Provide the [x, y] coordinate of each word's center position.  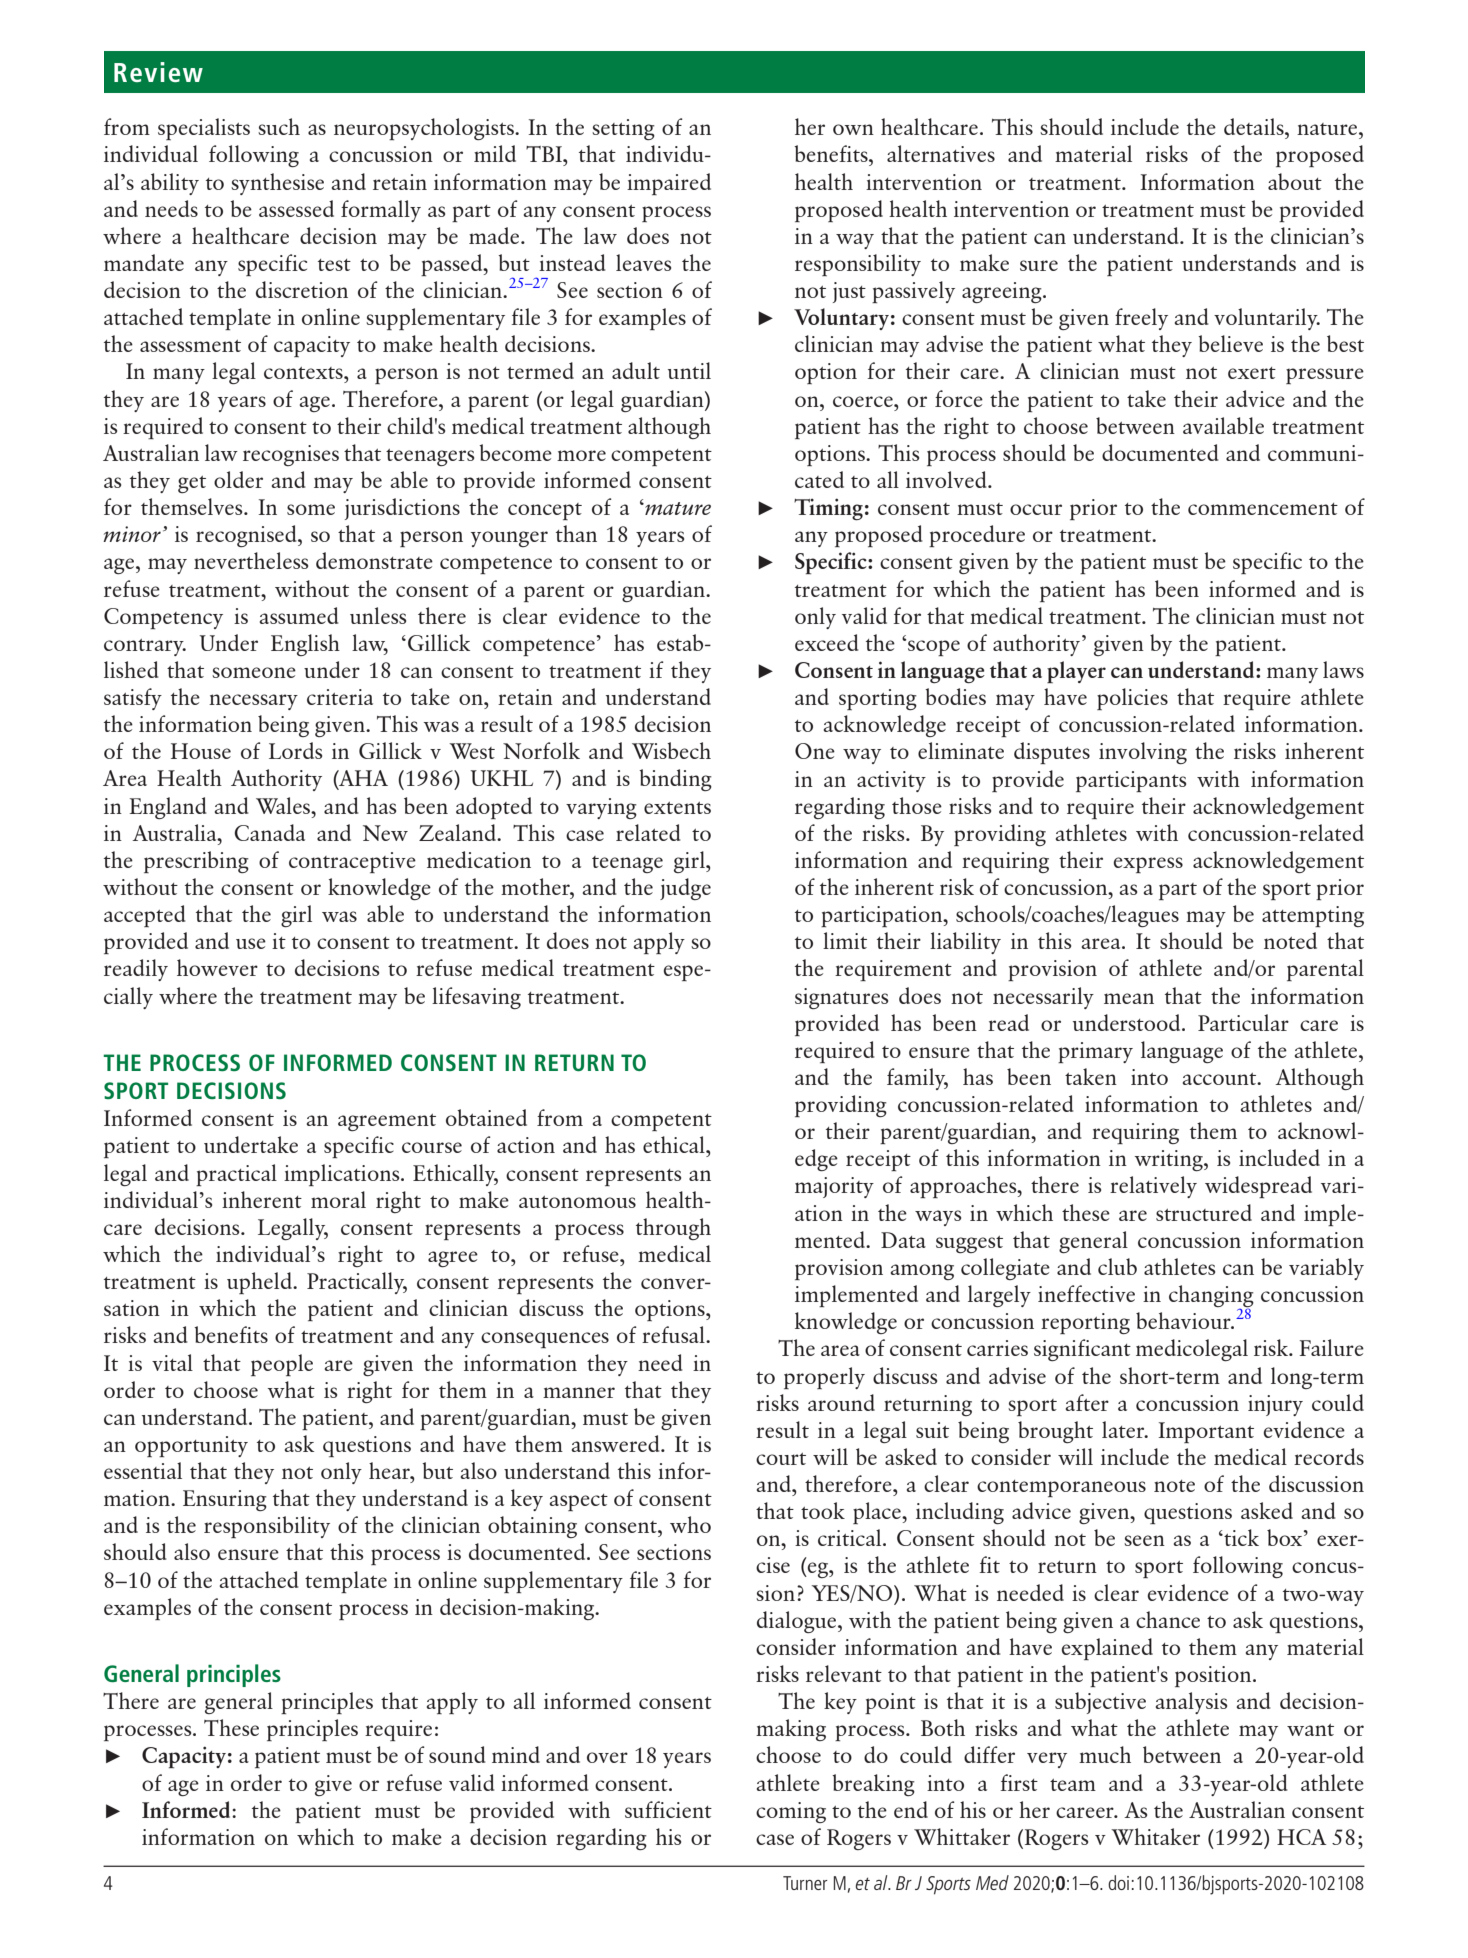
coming [791, 1812]
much [1105, 1754]
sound [457, 1754]
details [1255, 126]
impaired [669, 184]
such [279, 126]
